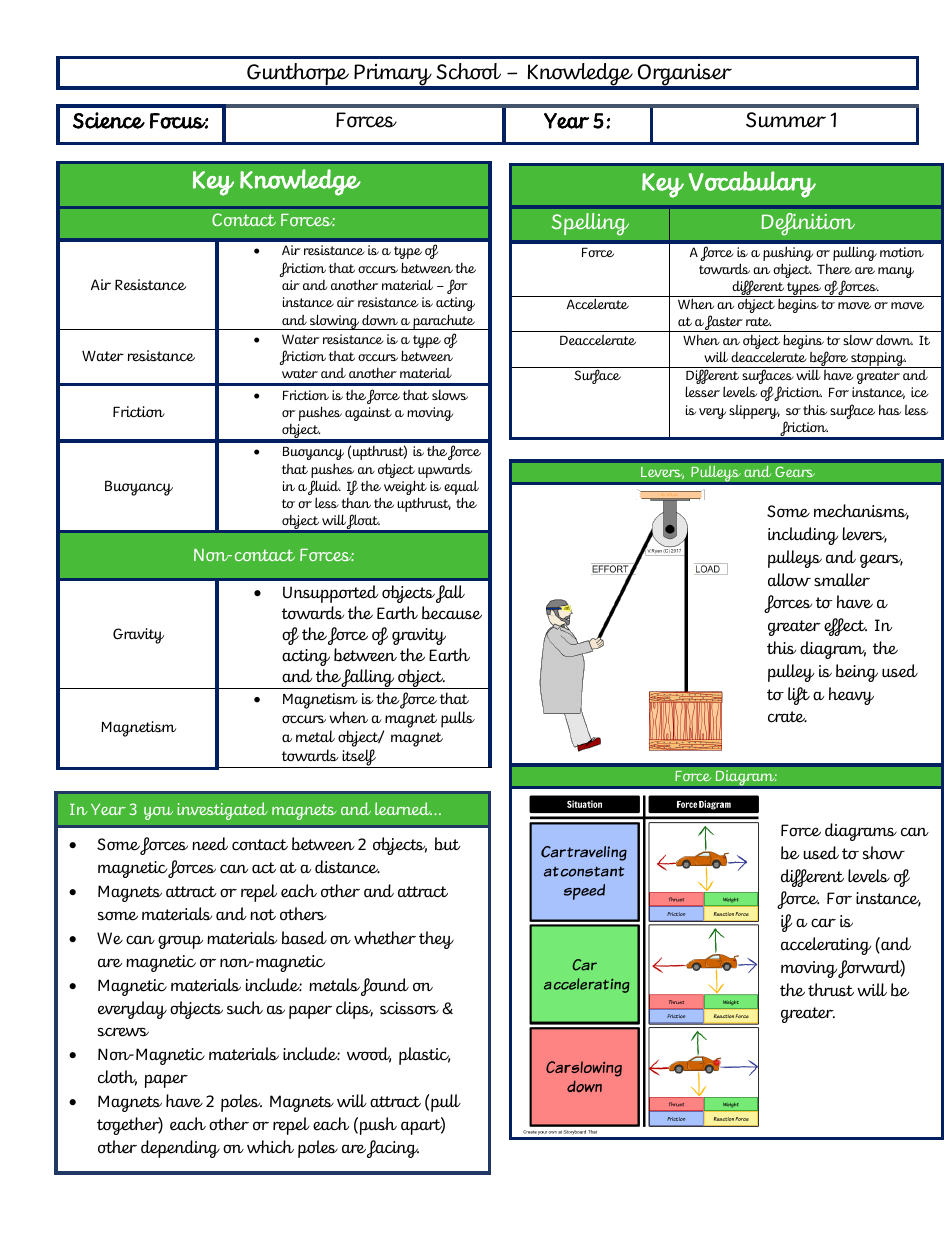 The height and width of the image is (1233, 952). What do you see at coordinates (424, 1056) in the image?
I see `plastic` at bounding box center [424, 1056].
